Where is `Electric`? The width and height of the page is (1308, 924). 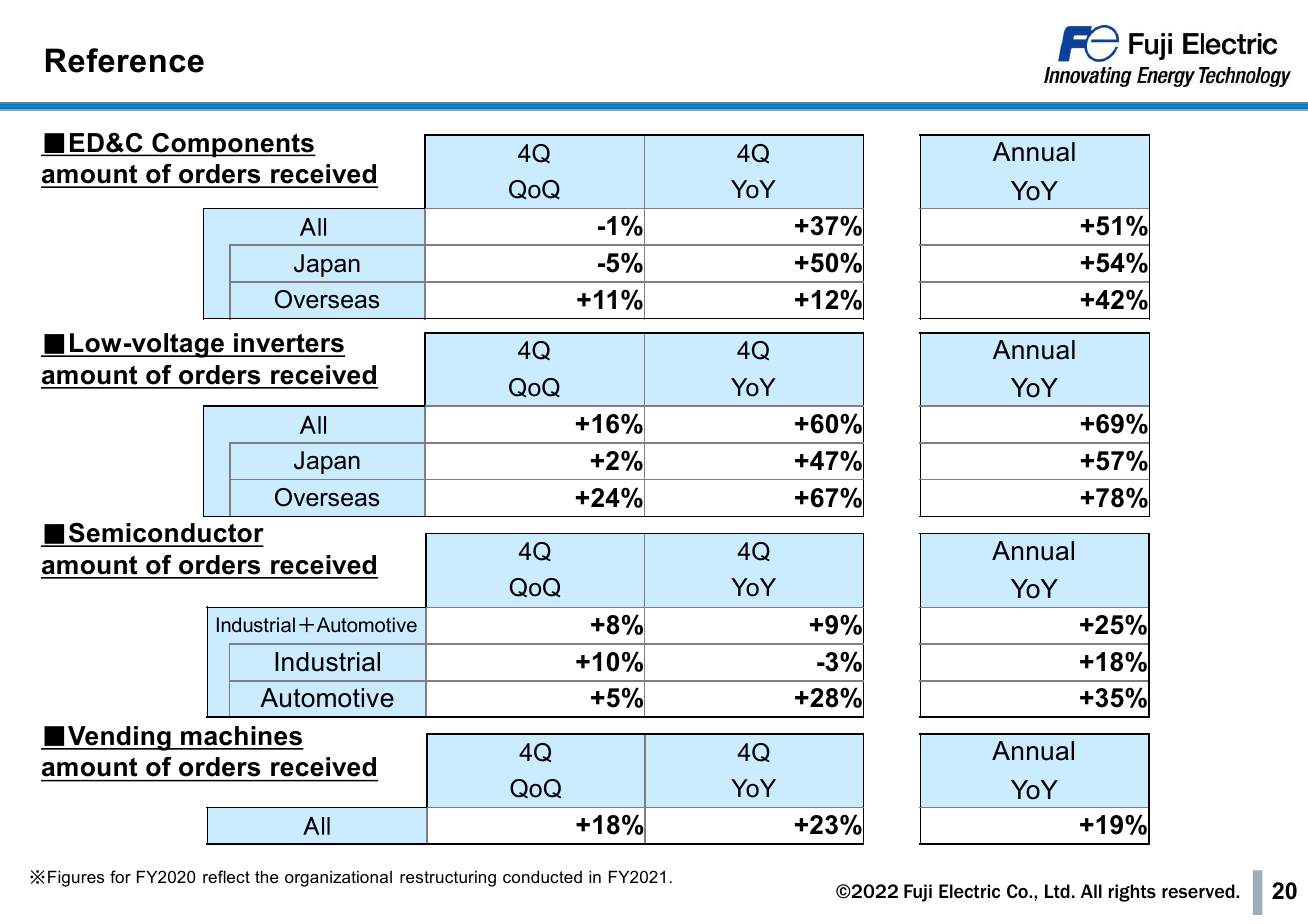
Electric is located at coordinates (969, 891).
